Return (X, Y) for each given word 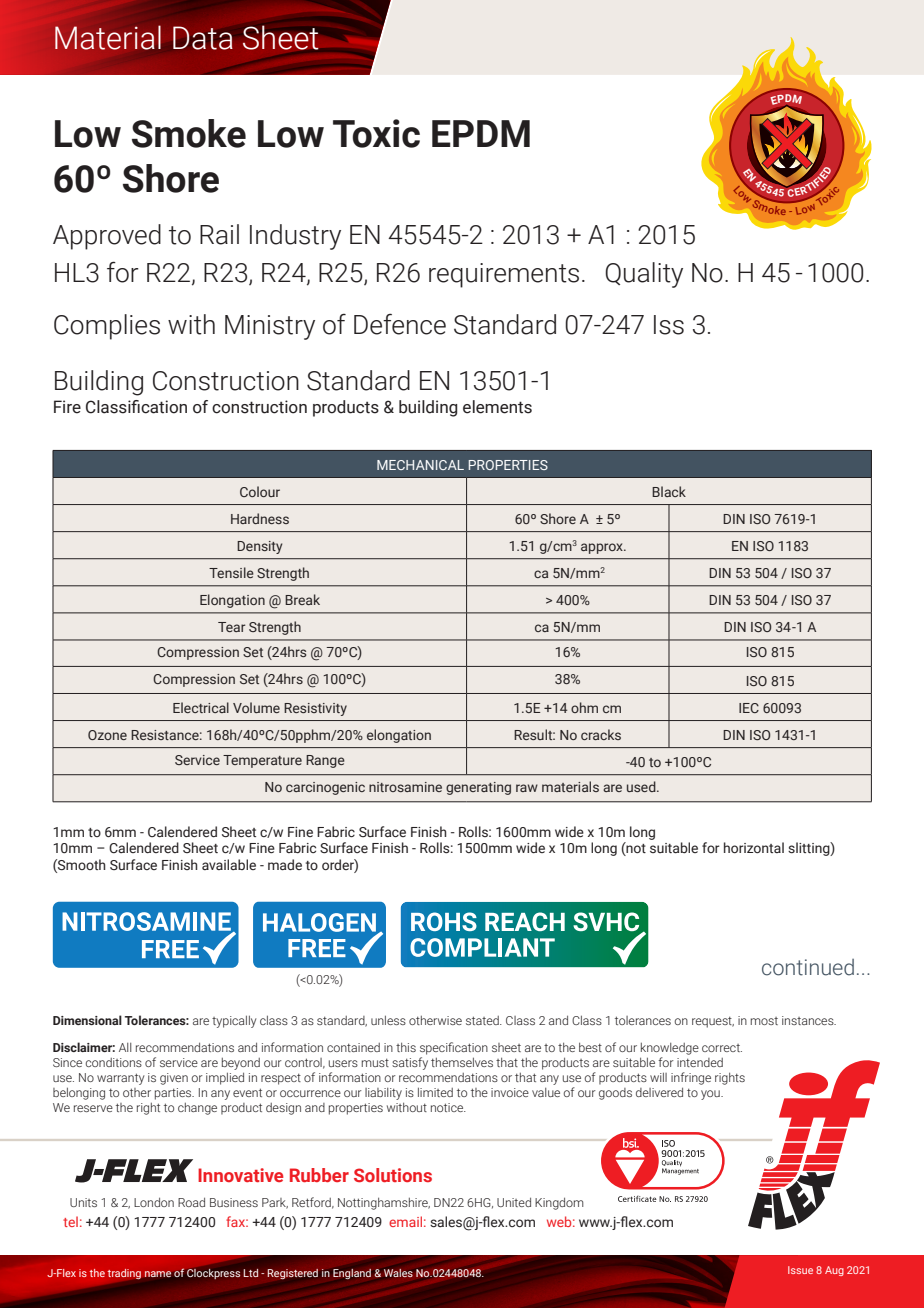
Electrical (201, 707)
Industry (295, 237)
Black (669, 491)
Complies (107, 327)
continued (808, 967)
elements (497, 407)
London (154, 1202)
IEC (749, 708)
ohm (584, 707)
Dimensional (87, 1020)
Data (203, 38)
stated (483, 1020)
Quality (644, 275)
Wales (398, 1273)
